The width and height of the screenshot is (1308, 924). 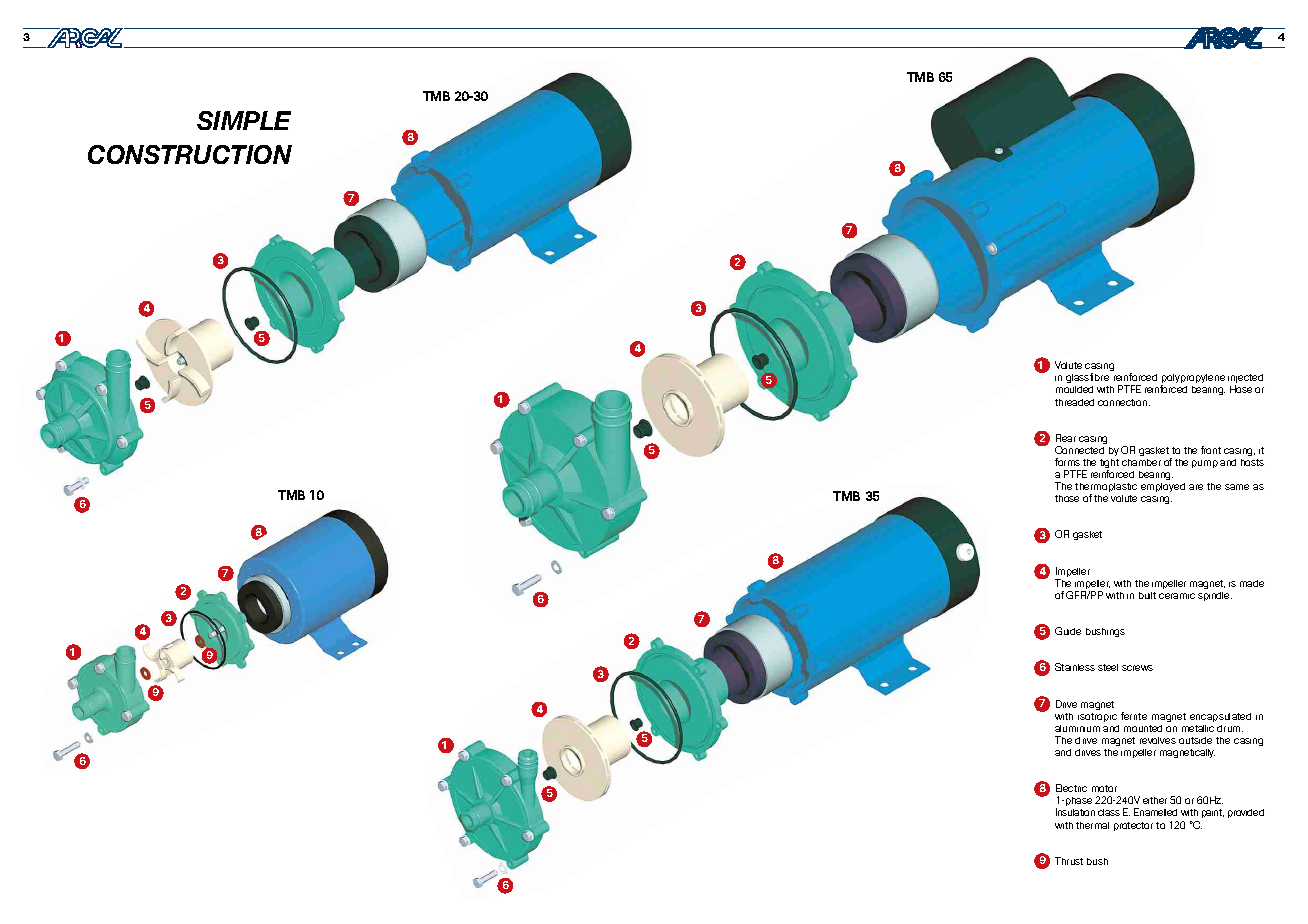 I want to click on SIMPLE, so click(x=244, y=120).
